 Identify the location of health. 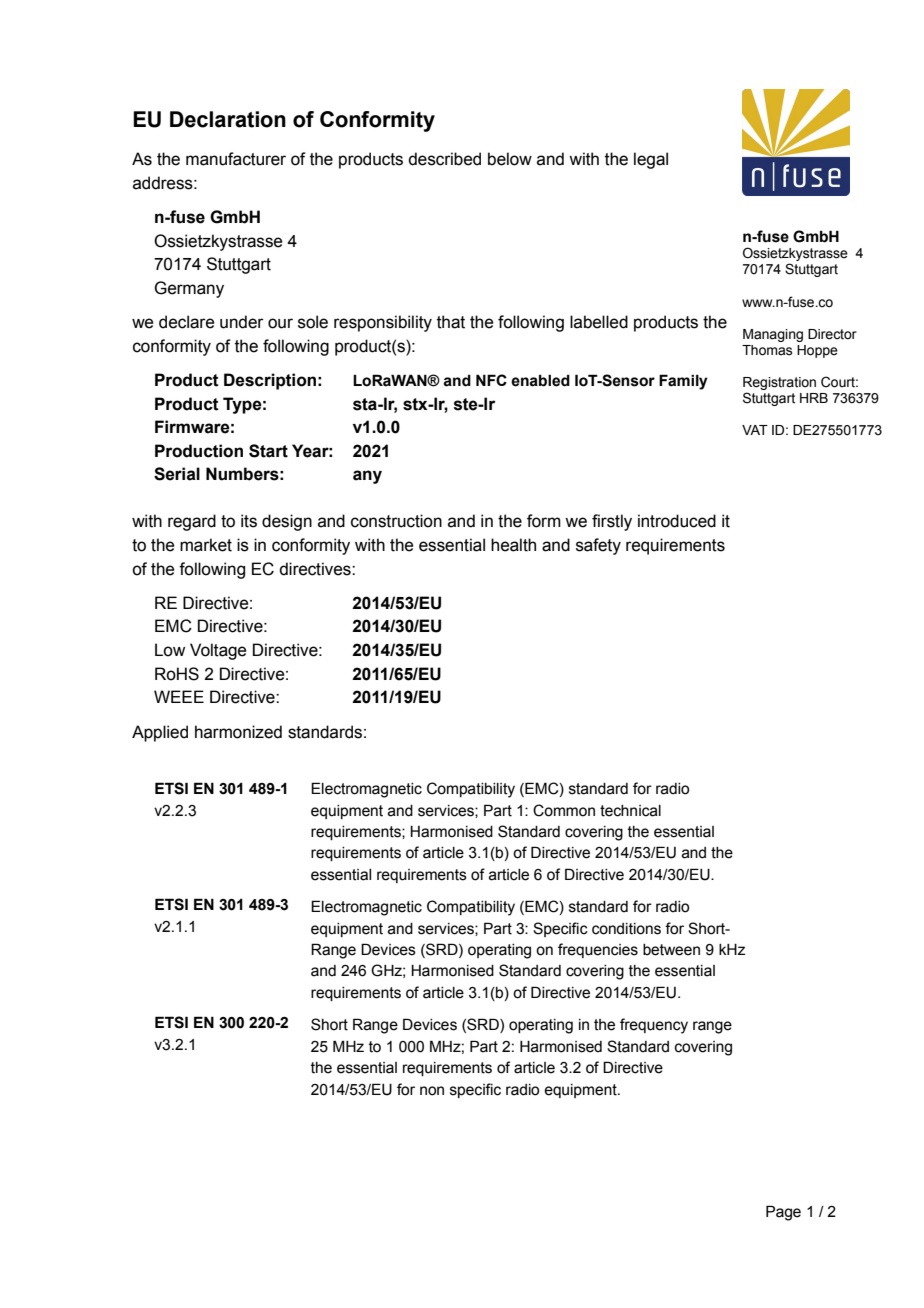
(513, 545).
